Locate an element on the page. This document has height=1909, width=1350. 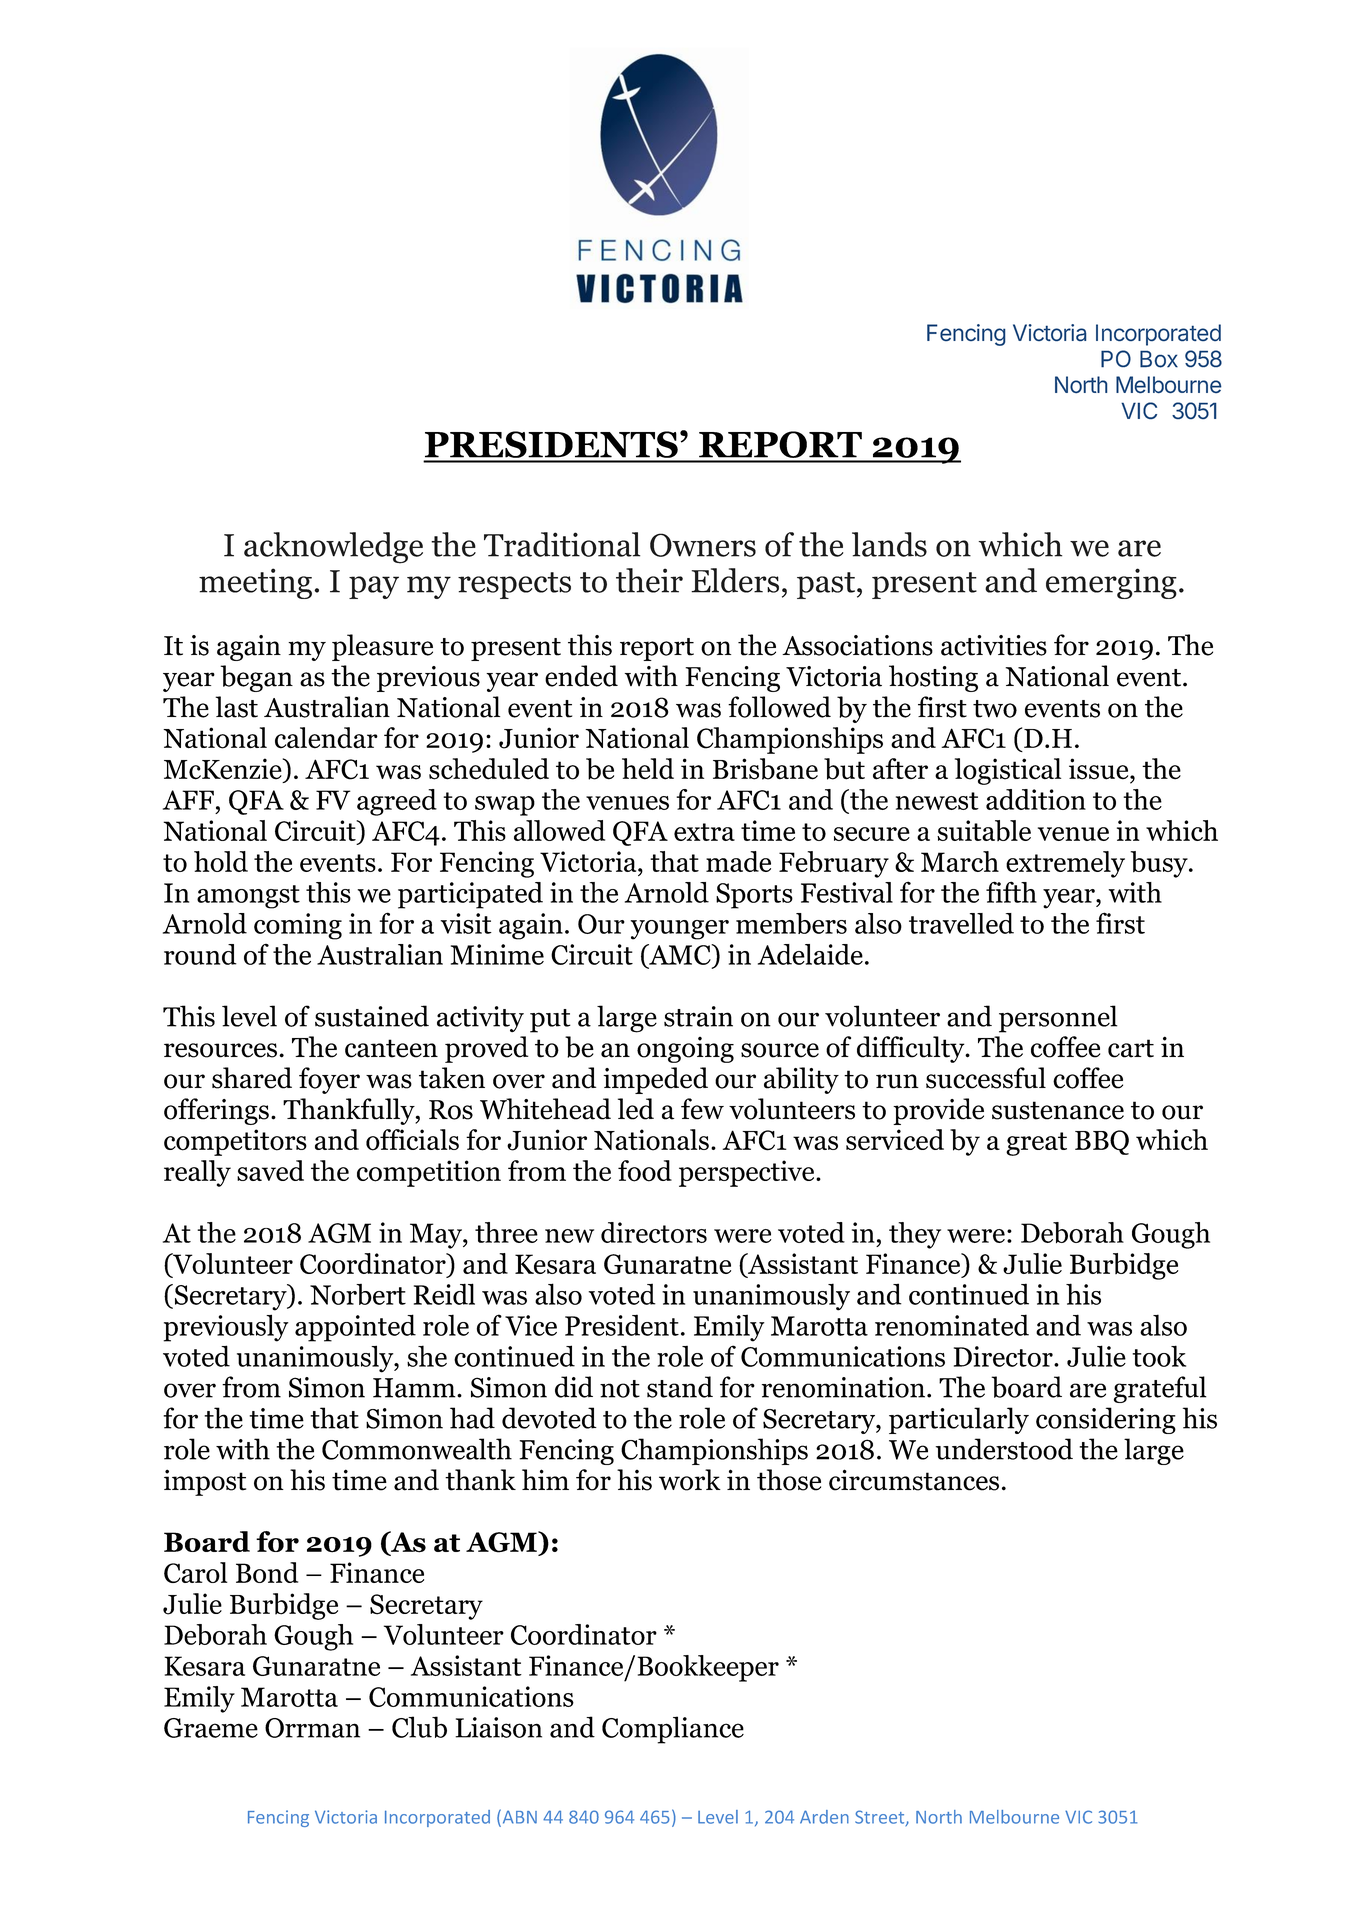
acknowledge is located at coordinates (333, 548).
